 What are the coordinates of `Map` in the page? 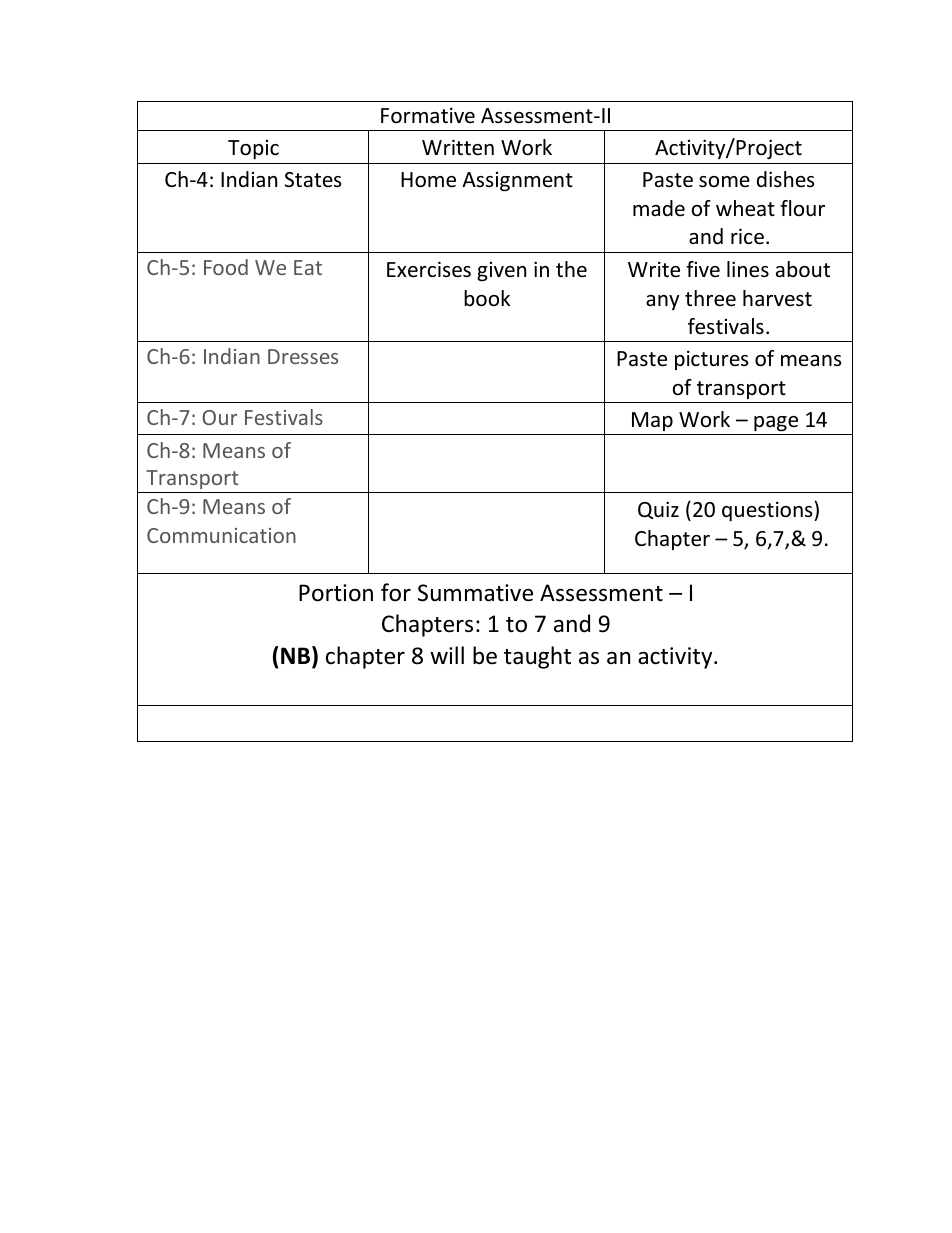 It's located at (652, 421).
